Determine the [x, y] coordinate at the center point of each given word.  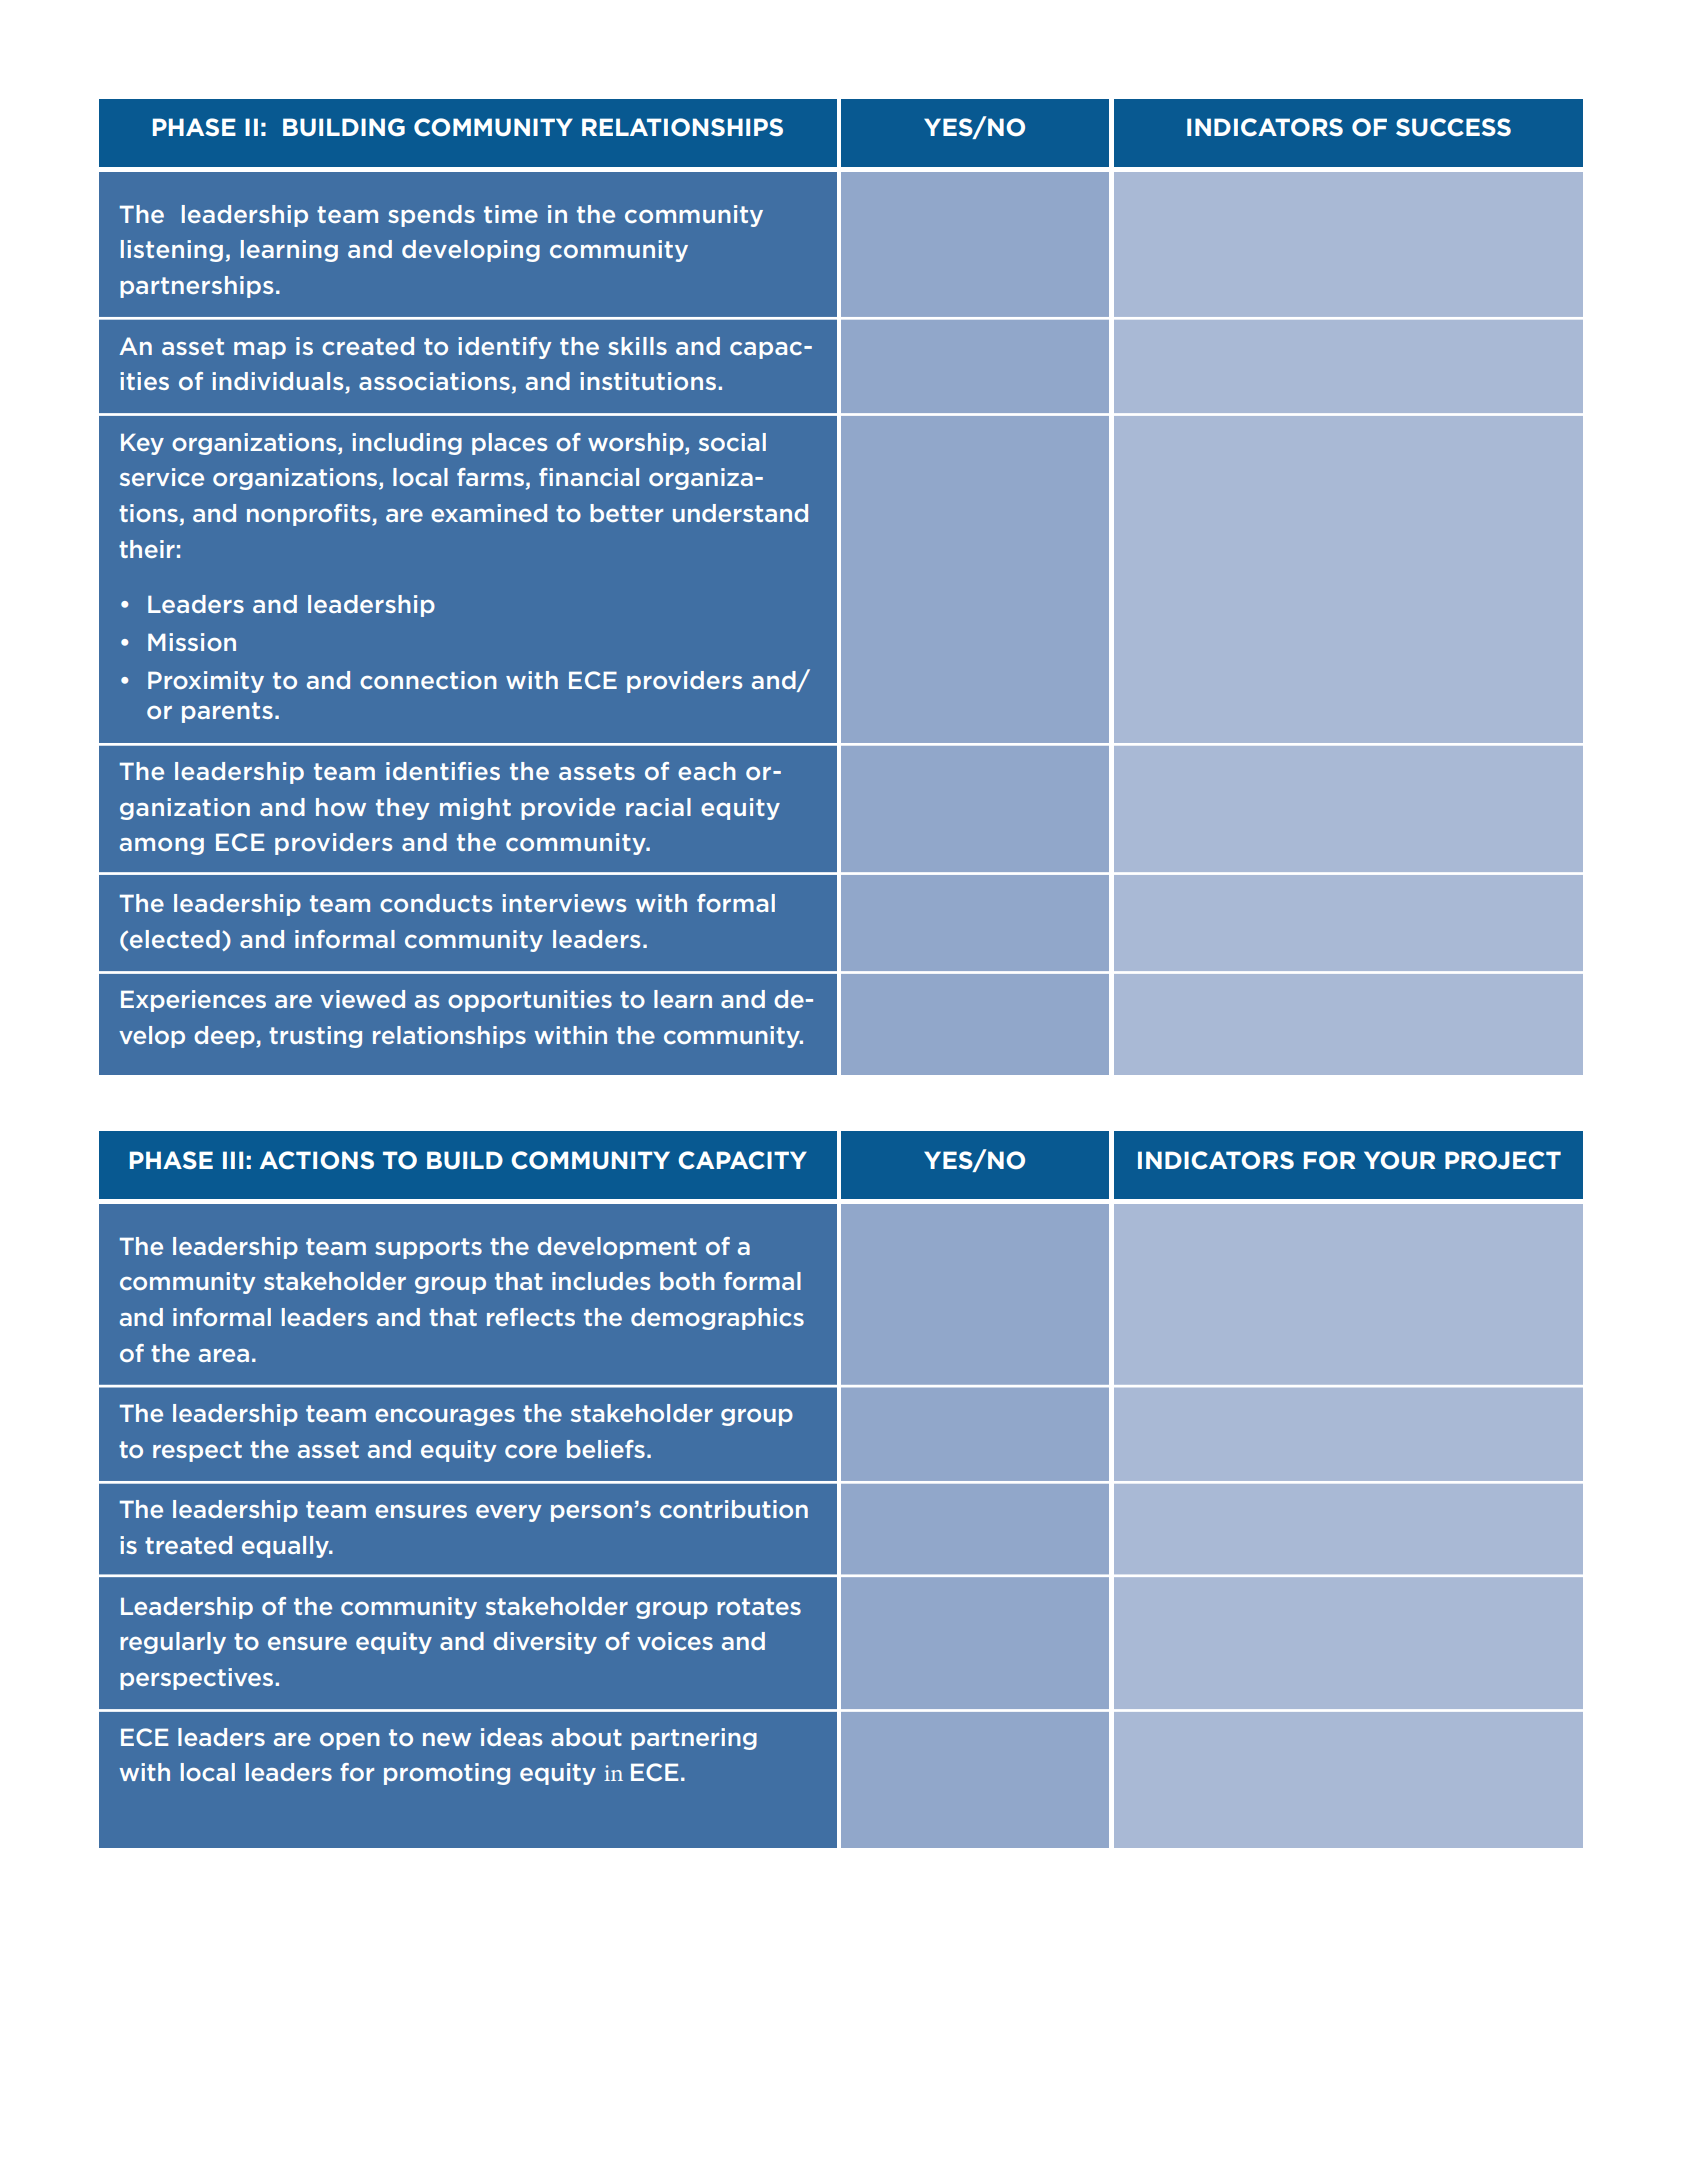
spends [431, 216]
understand [740, 513]
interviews [564, 903]
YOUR [1399, 1160]
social [732, 442]
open [350, 1741]
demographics [717, 1319]
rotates [759, 1606]
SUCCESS [1453, 127]
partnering [694, 1739]
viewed [362, 999]
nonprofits [310, 515]
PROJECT [1503, 1160]
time [511, 214]
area [224, 1355]
